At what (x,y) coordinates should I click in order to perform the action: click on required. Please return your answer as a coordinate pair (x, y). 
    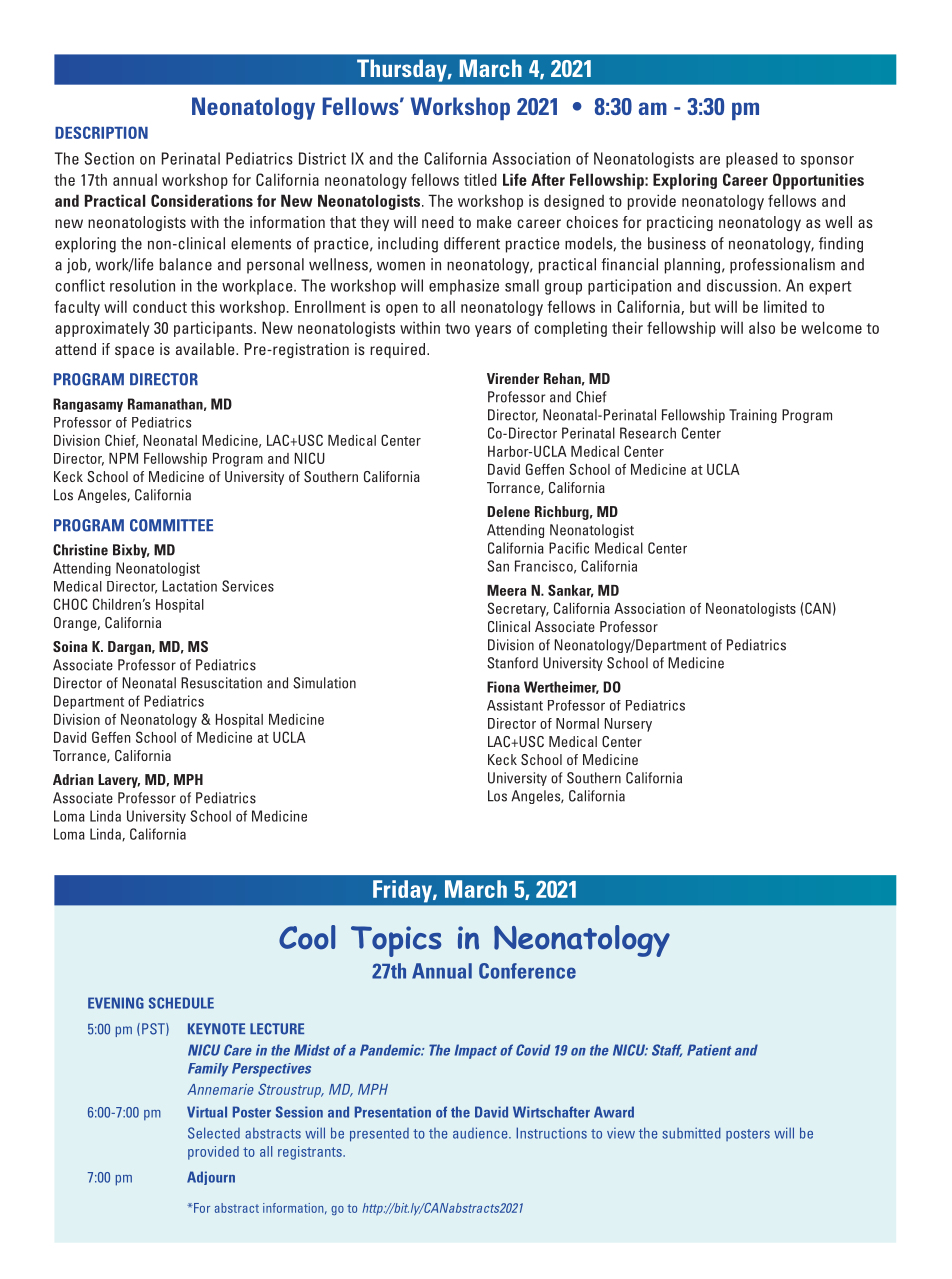
    Looking at the image, I should click on (399, 350).
